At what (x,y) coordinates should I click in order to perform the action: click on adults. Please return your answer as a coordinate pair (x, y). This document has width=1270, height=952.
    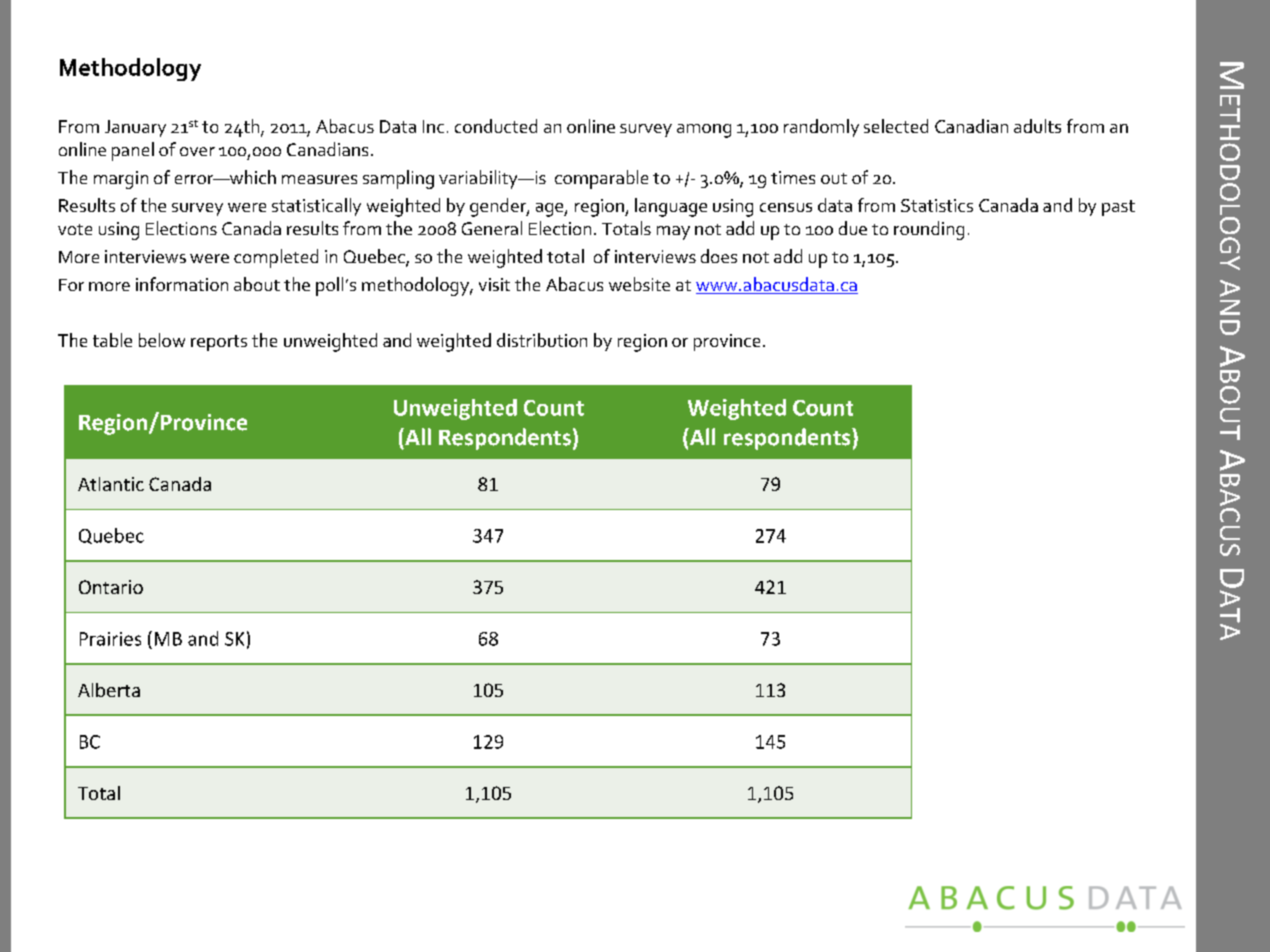
    Looking at the image, I should click on (1037, 126).
